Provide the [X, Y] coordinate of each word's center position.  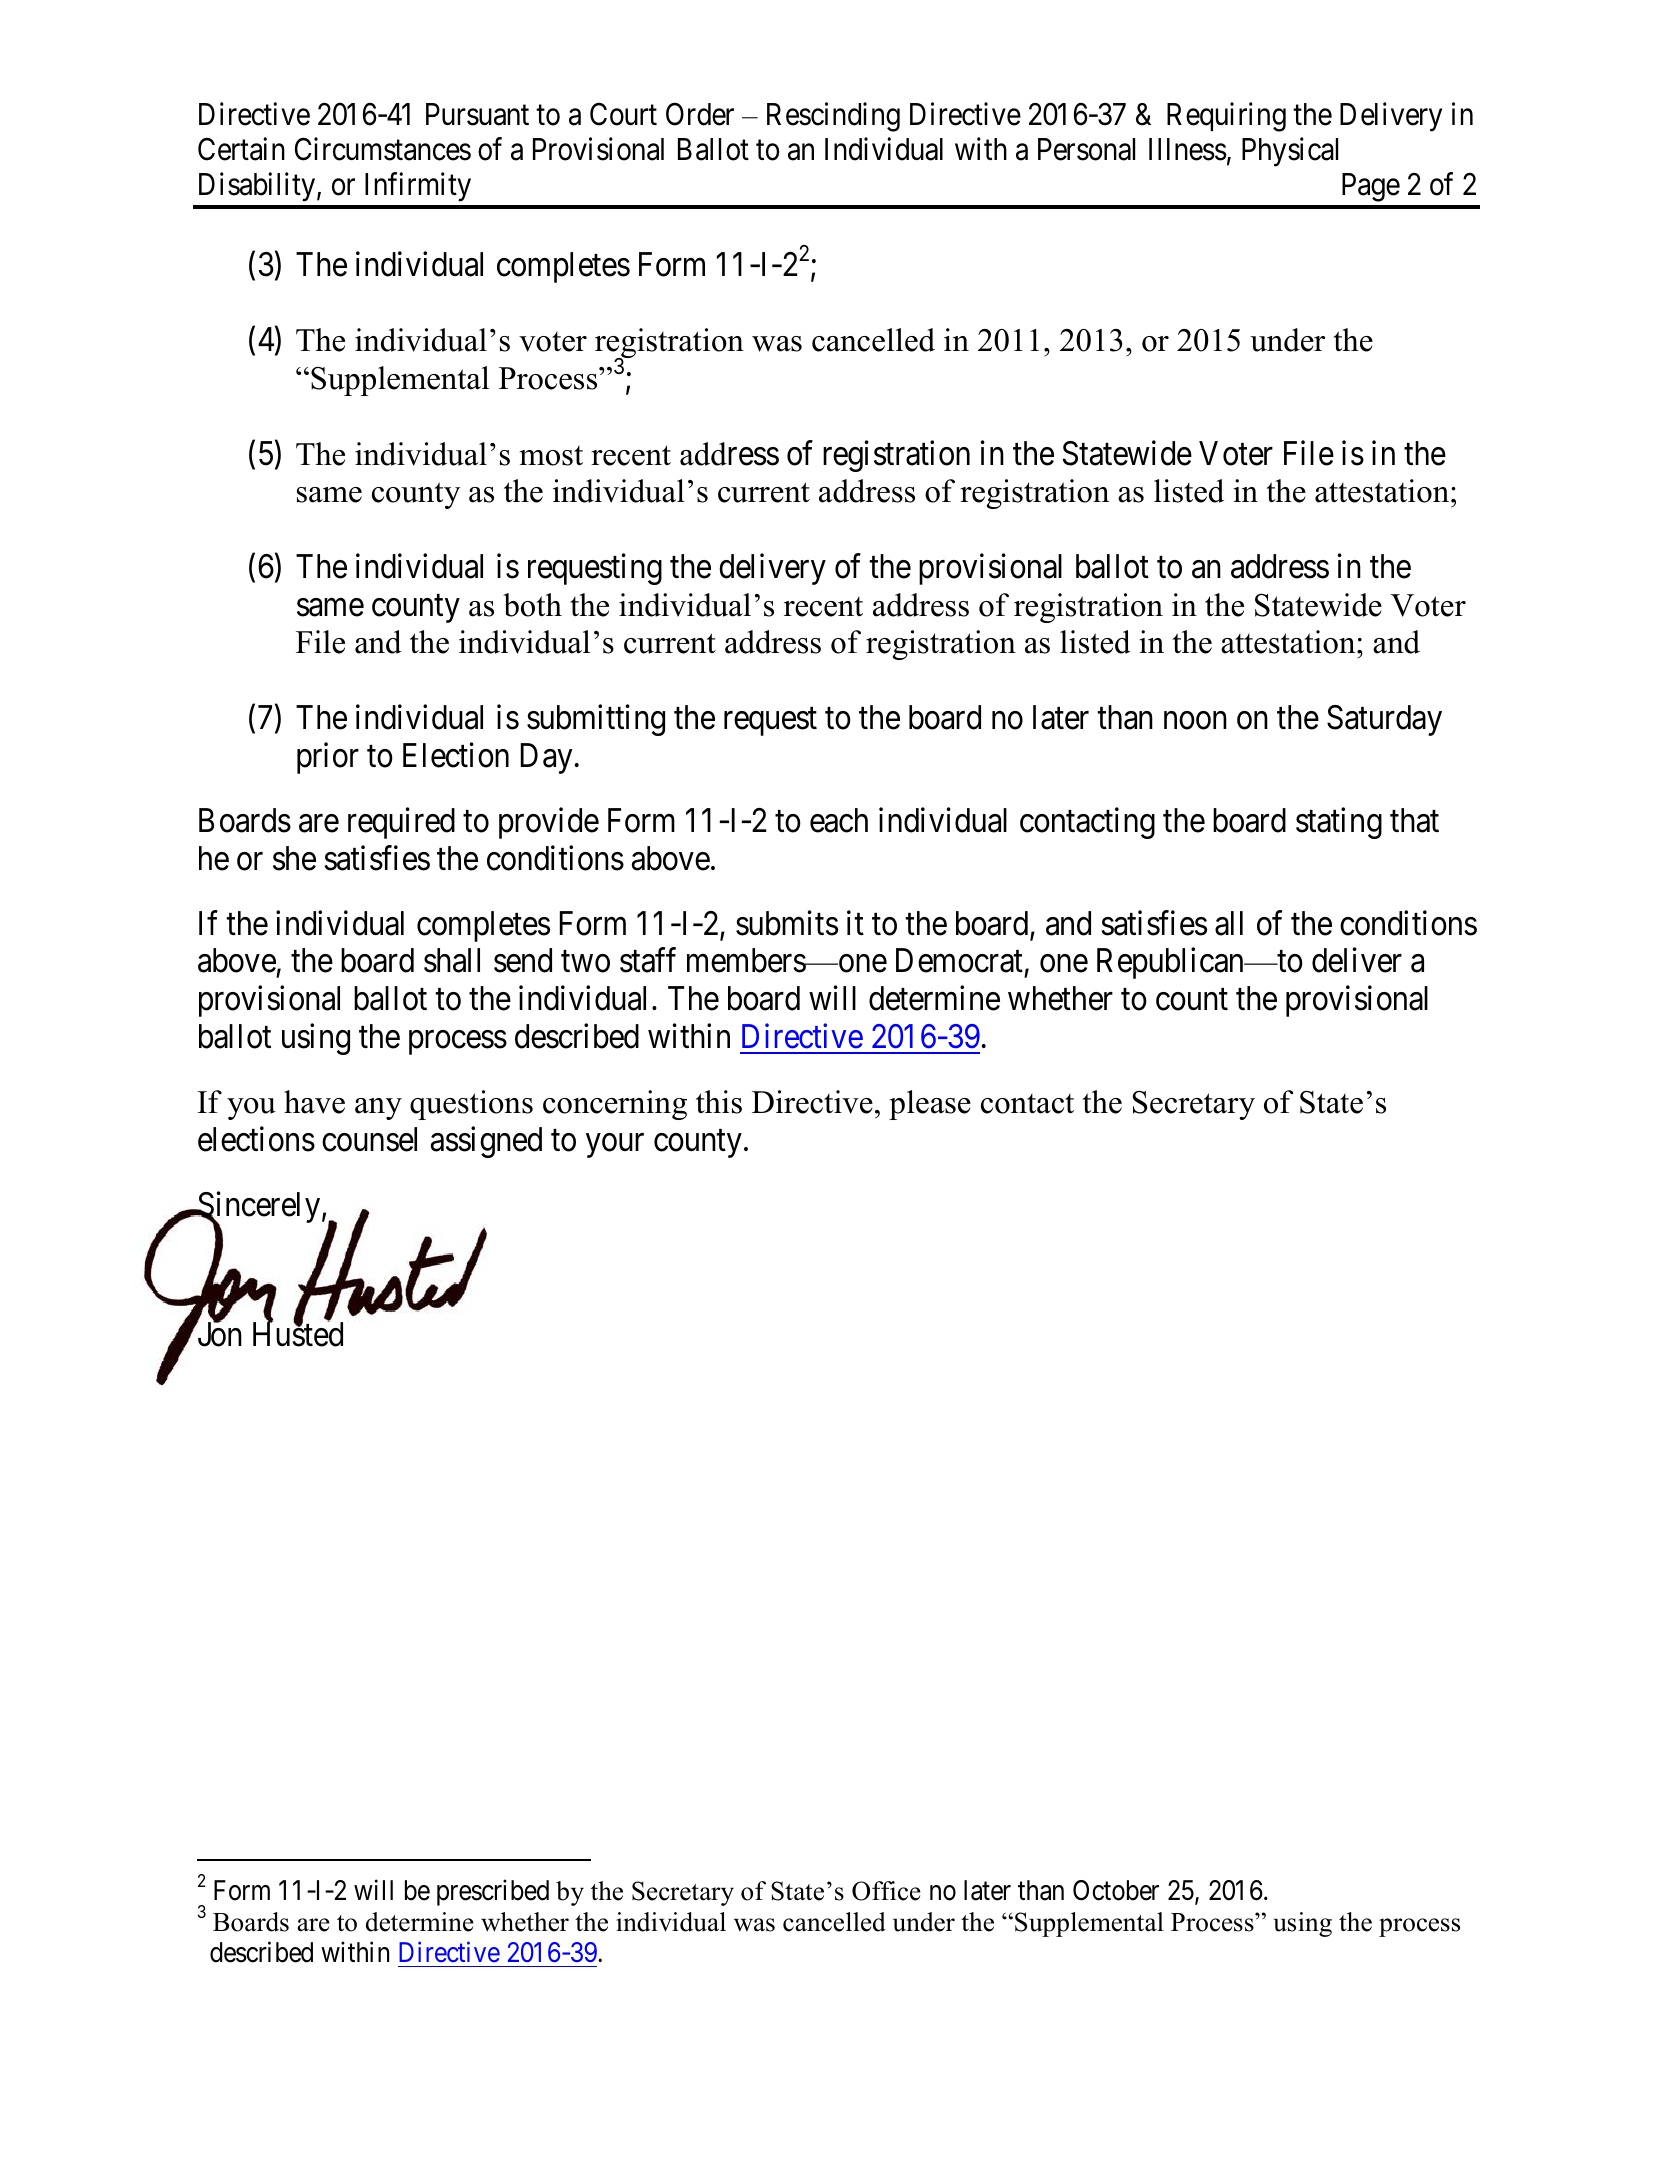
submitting [596, 720]
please [930, 1105]
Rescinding [833, 117]
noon [1195, 721]
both [532, 605]
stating [1339, 823]
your [615, 1146]
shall [452, 960]
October [1116, 1890]
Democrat [959, 961]
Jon [218, 1335]
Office [886, 1891]
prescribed [493, 1892]
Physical [1290, 152]
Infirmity [418, 187]
